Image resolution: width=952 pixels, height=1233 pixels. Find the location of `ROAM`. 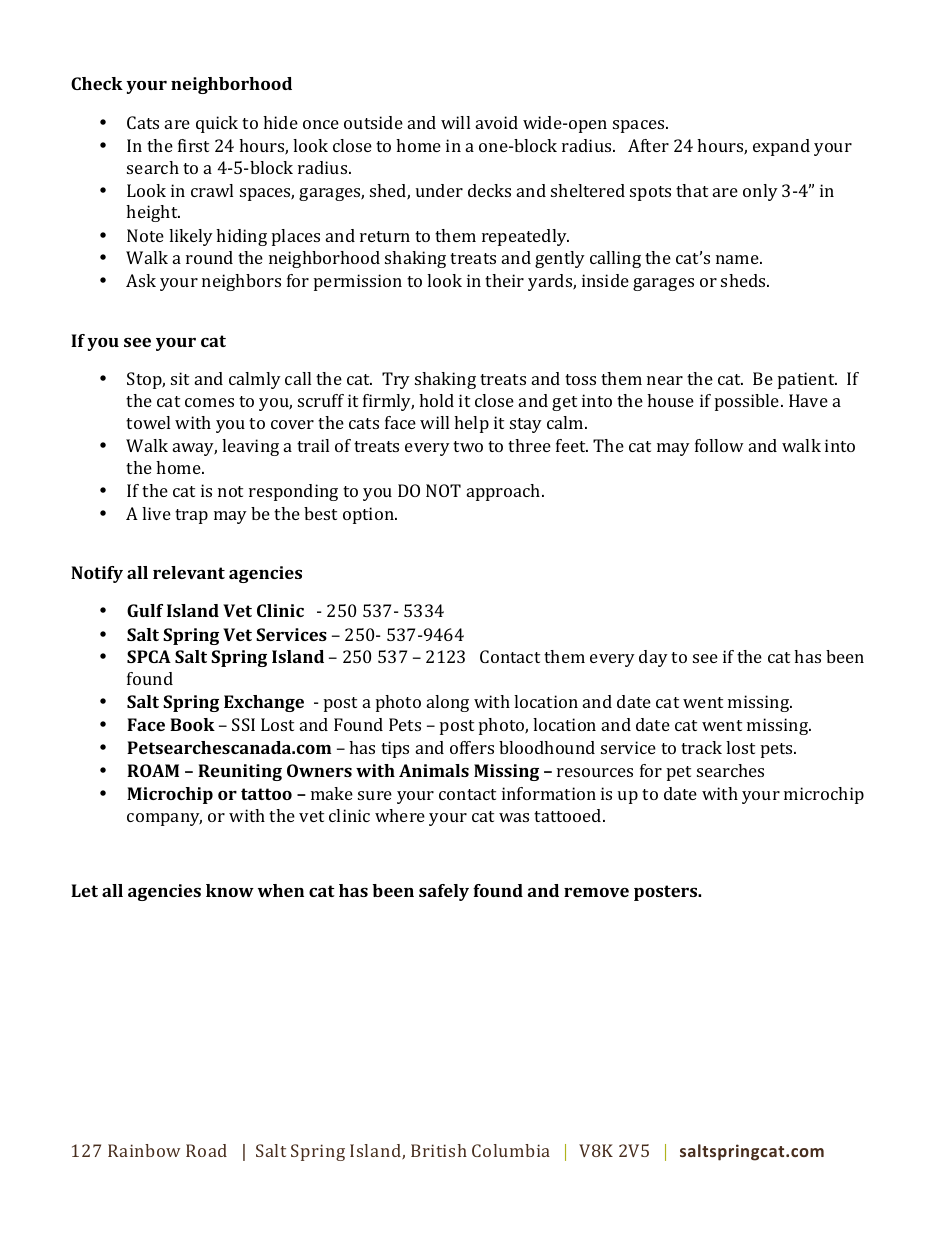

ROAM is located at coordinates (153, 770).
